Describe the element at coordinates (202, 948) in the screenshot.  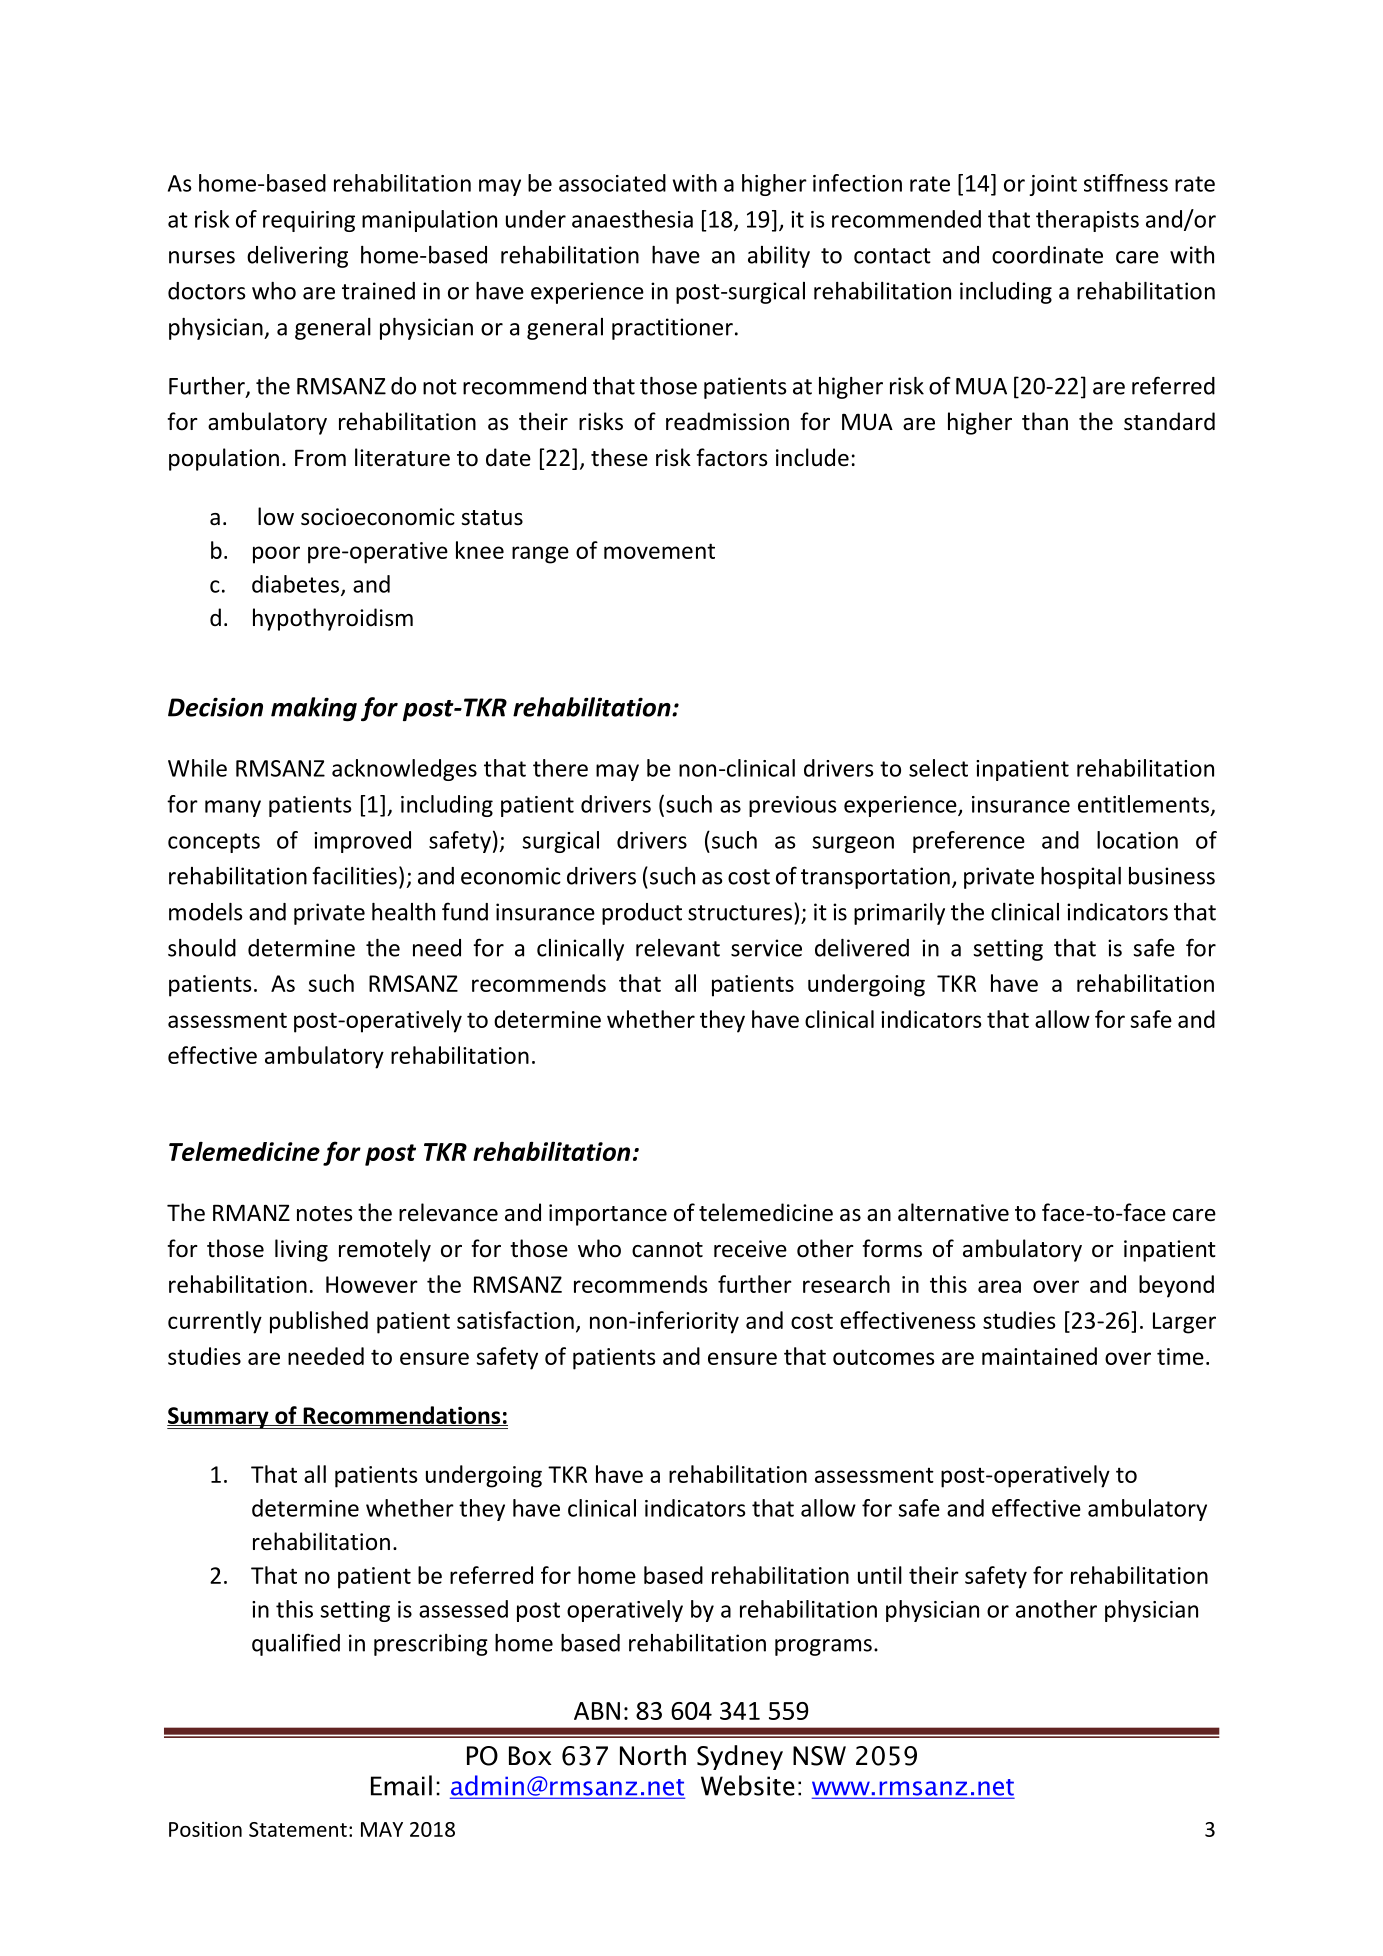
I see `should` at that location.
